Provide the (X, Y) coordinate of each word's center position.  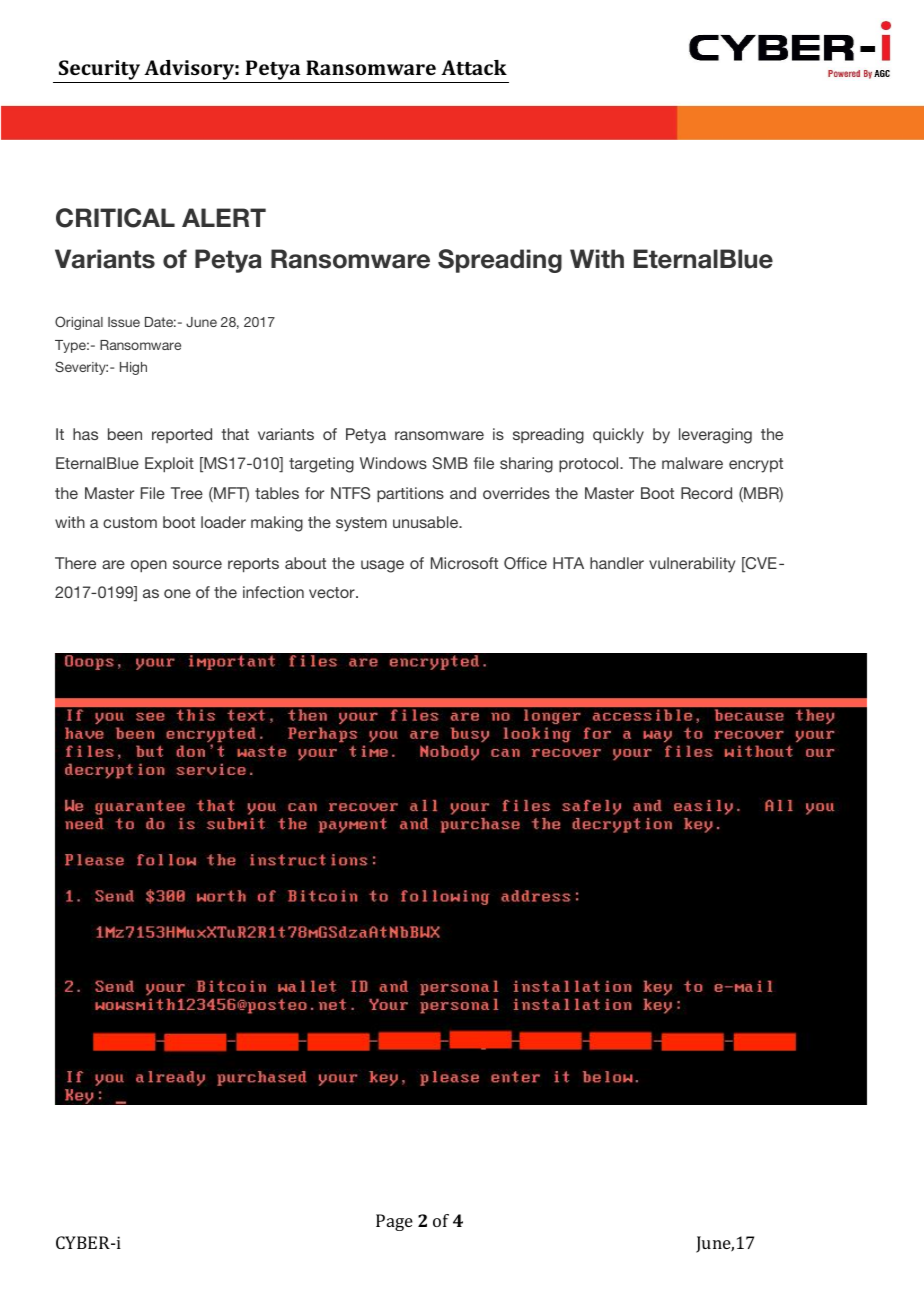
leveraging (715, 436)
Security (99, 70)
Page (394, 1222)
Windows (393, 463)
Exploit (169, 465)
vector (333, 592)
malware (692, 463)
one (177, 593)
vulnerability (692, 565)
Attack (474, 67)
